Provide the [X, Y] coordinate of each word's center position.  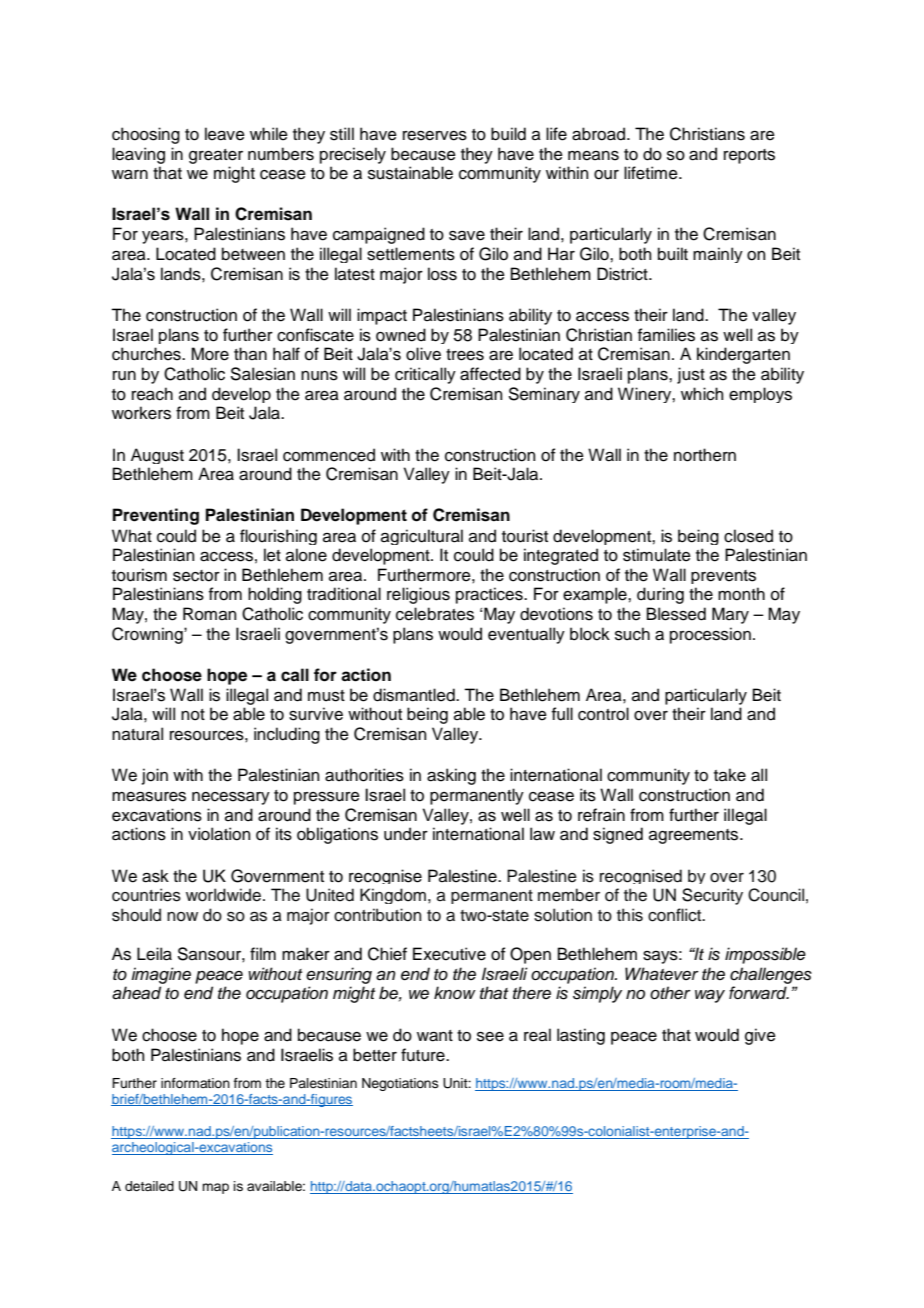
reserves [435, 136]
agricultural [422, 537]
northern [705, 455]
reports [749, 156]
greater [216, 156]
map [215, 1188]
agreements [695, 836]
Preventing [156, 516]
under [406, 834]
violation [219, 834]
